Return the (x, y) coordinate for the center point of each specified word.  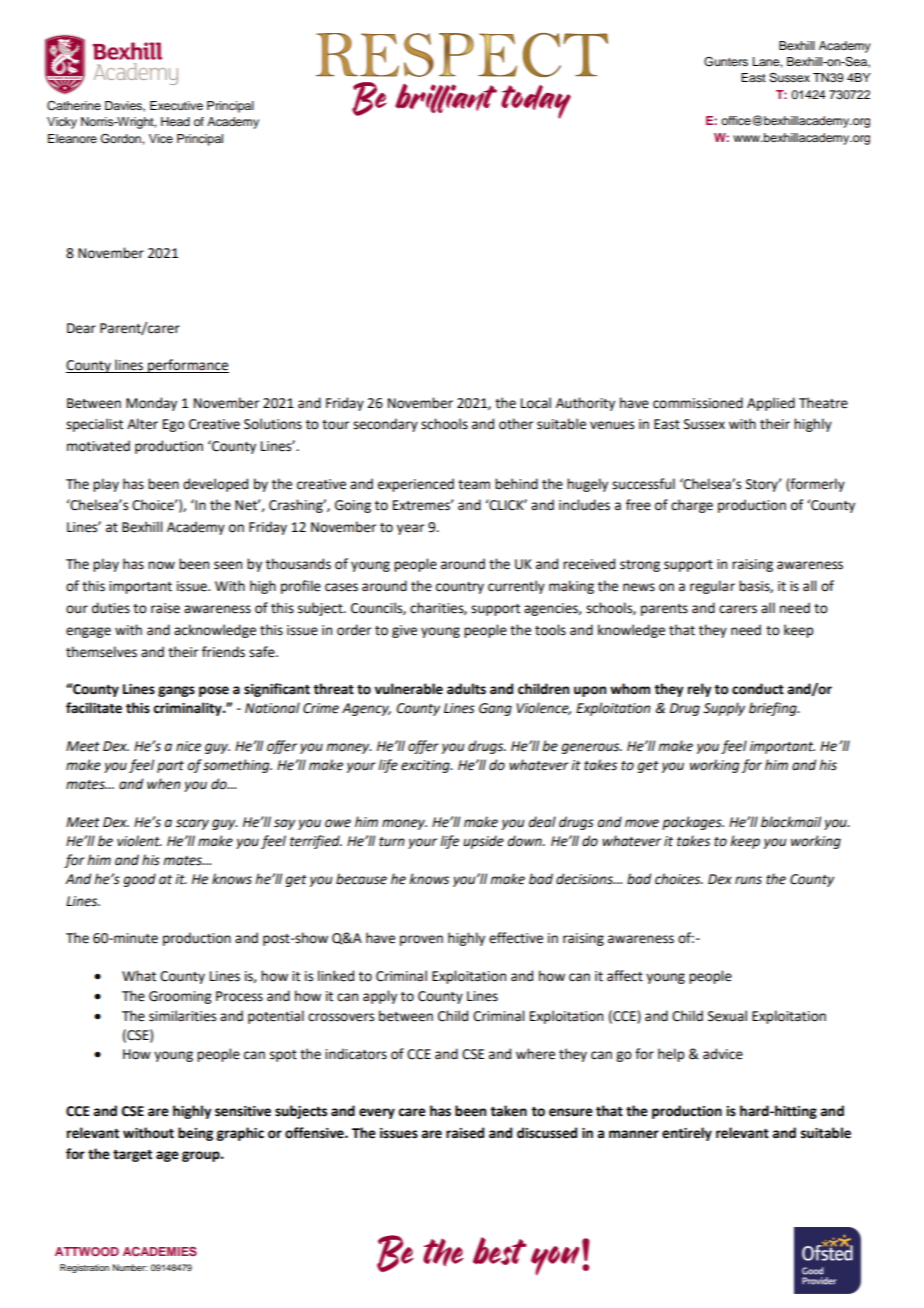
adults (466, 689)
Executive (176, 105)
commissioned (698, 403)
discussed (547, 1133)
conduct (758, 689)
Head (175, 121)
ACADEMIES (160, 1251)
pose (214, 691)
